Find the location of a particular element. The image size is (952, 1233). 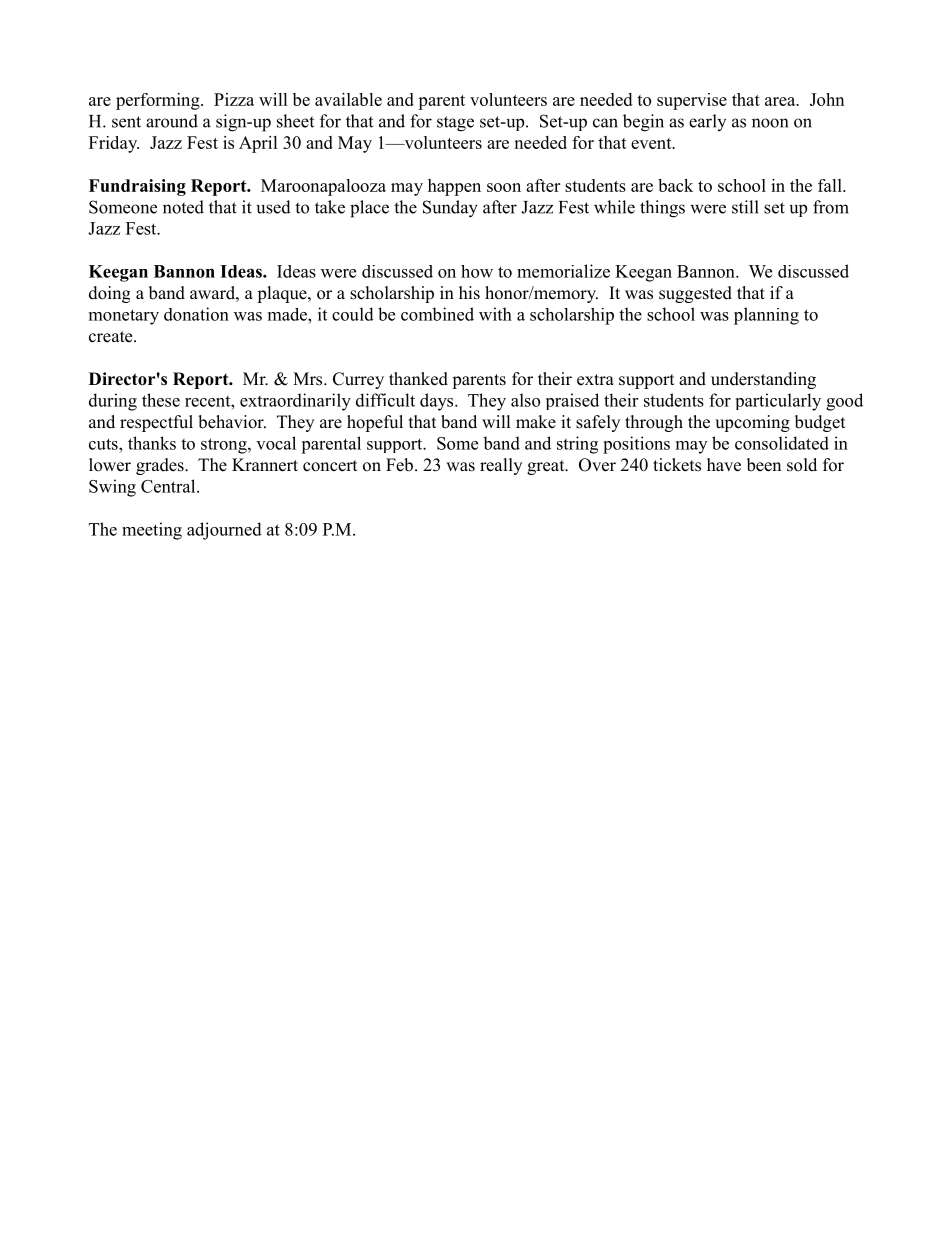

planning is located at coordinates (766, 316).
